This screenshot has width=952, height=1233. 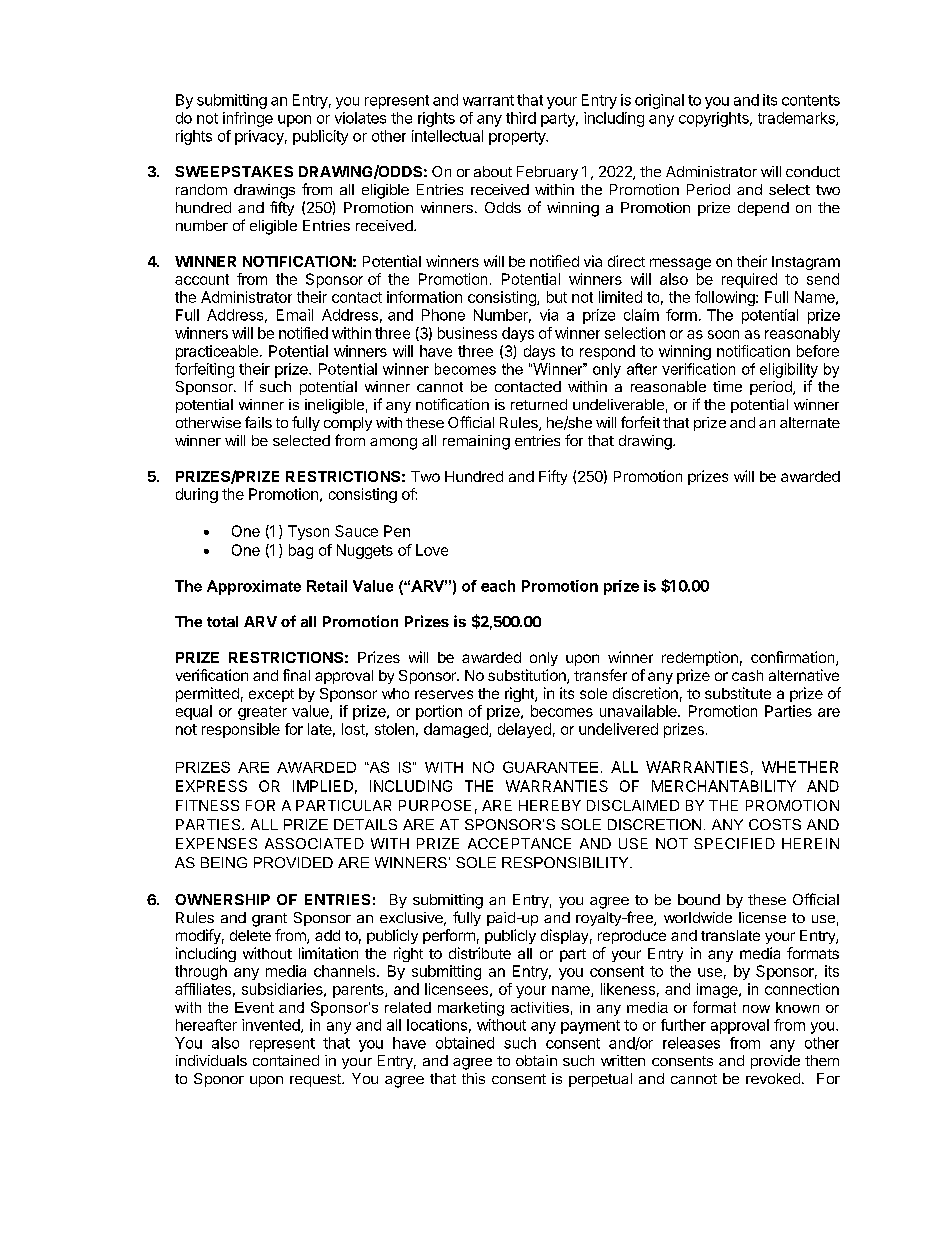 What do you see at coordinates (286, 1060) in the screenshot?
I see `contained` at bounding box center [286, 1060].
